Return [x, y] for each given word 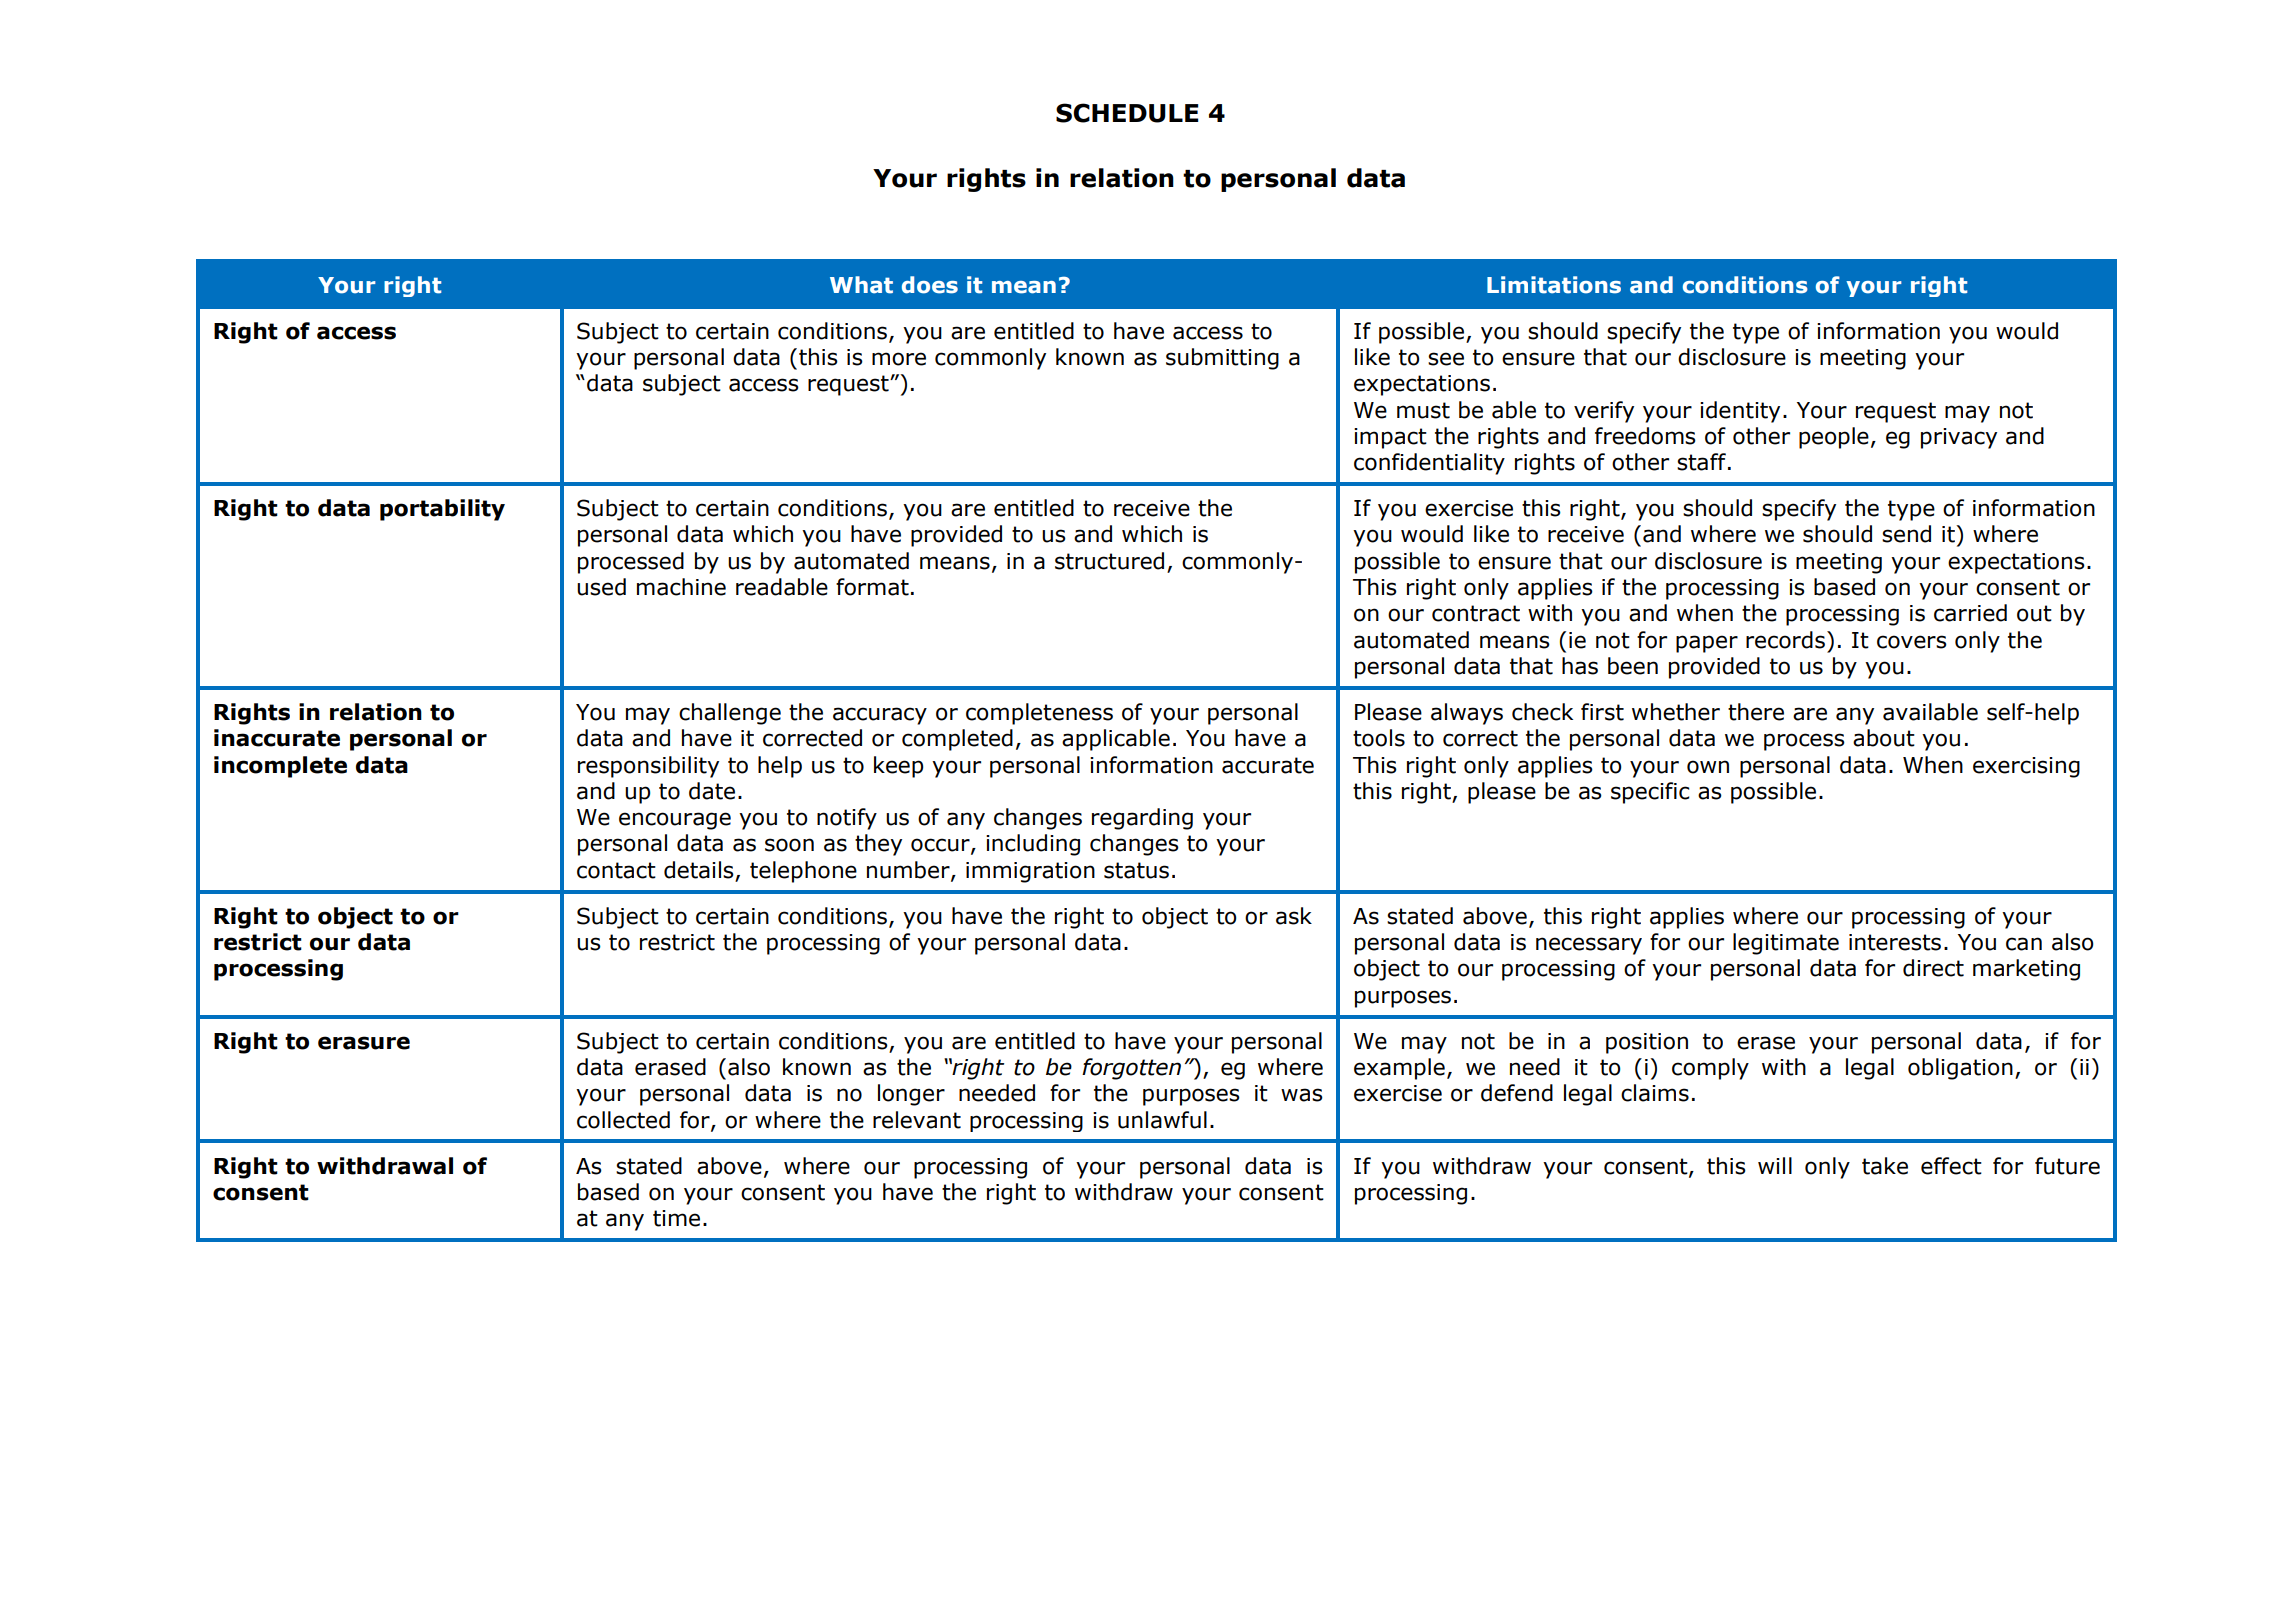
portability [442, 510]
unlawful [1162, 1120]
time [676, 1218]
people [1834, 438]
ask [1294, 916]
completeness [1039, 714]
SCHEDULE [1127, 113]
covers [1912, 642]
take [1885, 1166]
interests [1895, 942]
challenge [730, 714]
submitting [1222, 359]
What [861, 285]
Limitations [1554, 285]
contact [616, 870]
